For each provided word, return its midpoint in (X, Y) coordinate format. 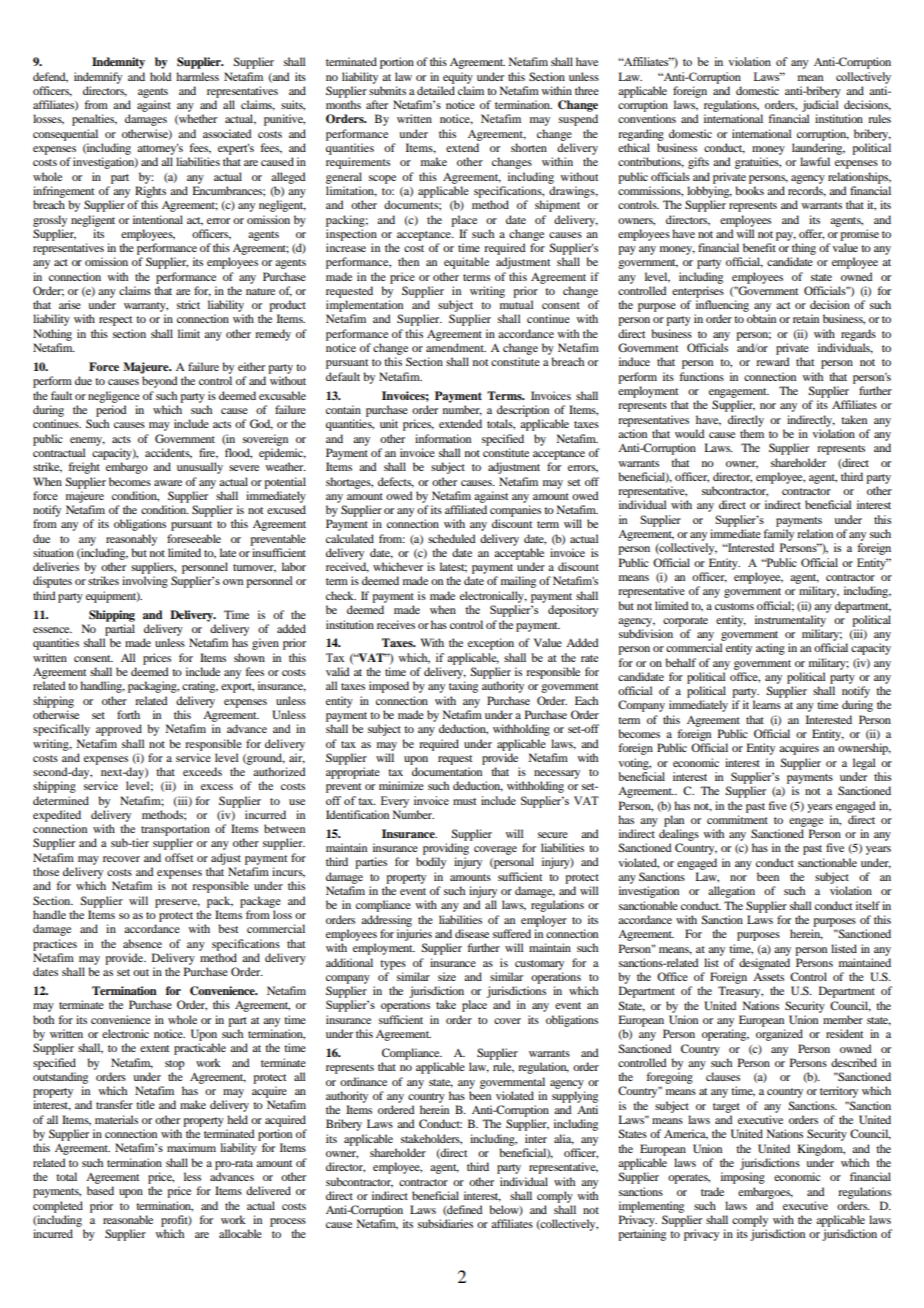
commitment (737, 819)
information (443, 438)
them (752, 433)
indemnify (98, 78)
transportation (175, 830)
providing (446, 849)
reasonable (128, 1219)
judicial (820, 106)
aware (168, 483)
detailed (436, 90)
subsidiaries (445, 1223)
